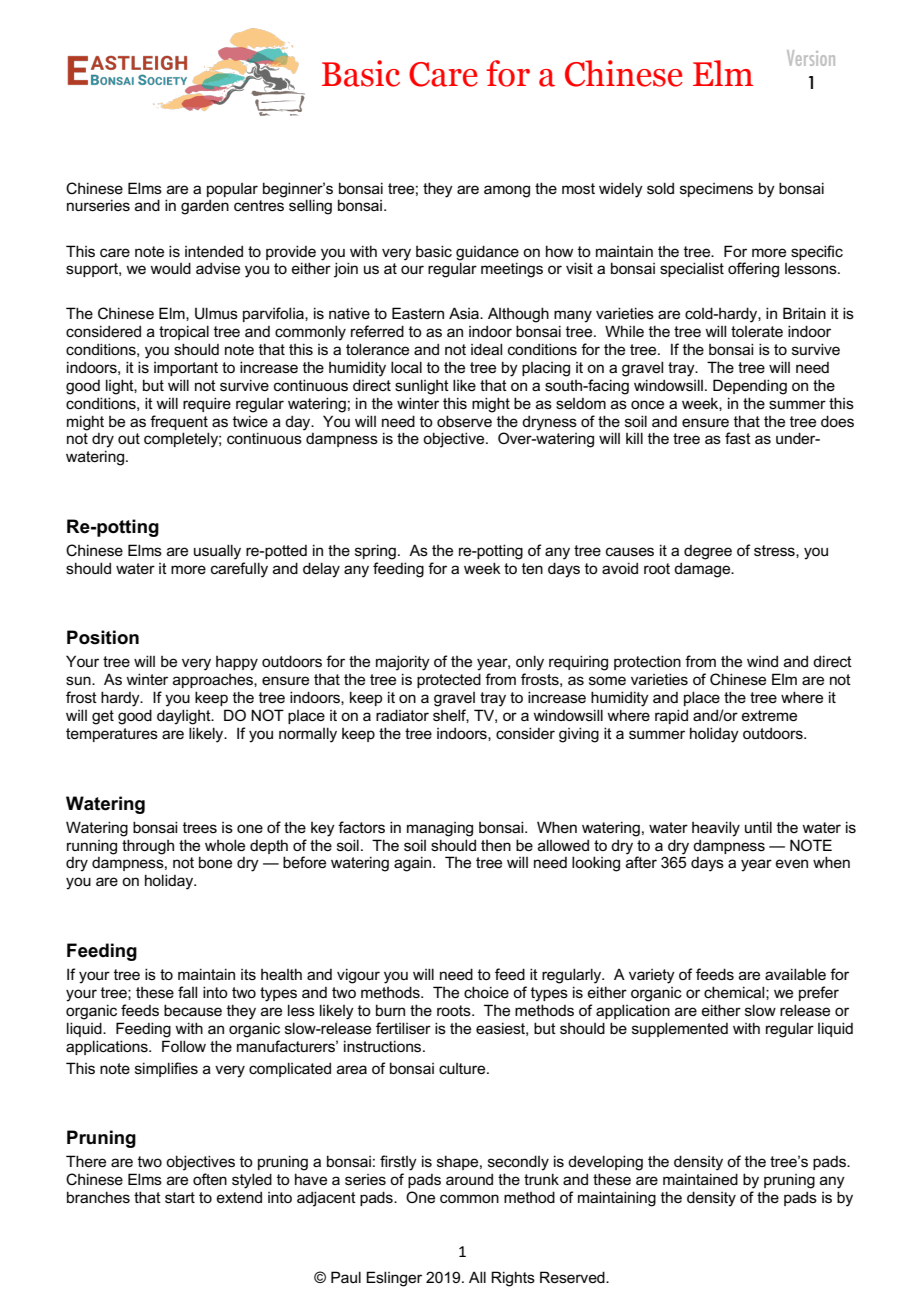 The image size is (924, 1308). Describe the element at coordinates (180, 1197) in the image. I see `start` at that location.
